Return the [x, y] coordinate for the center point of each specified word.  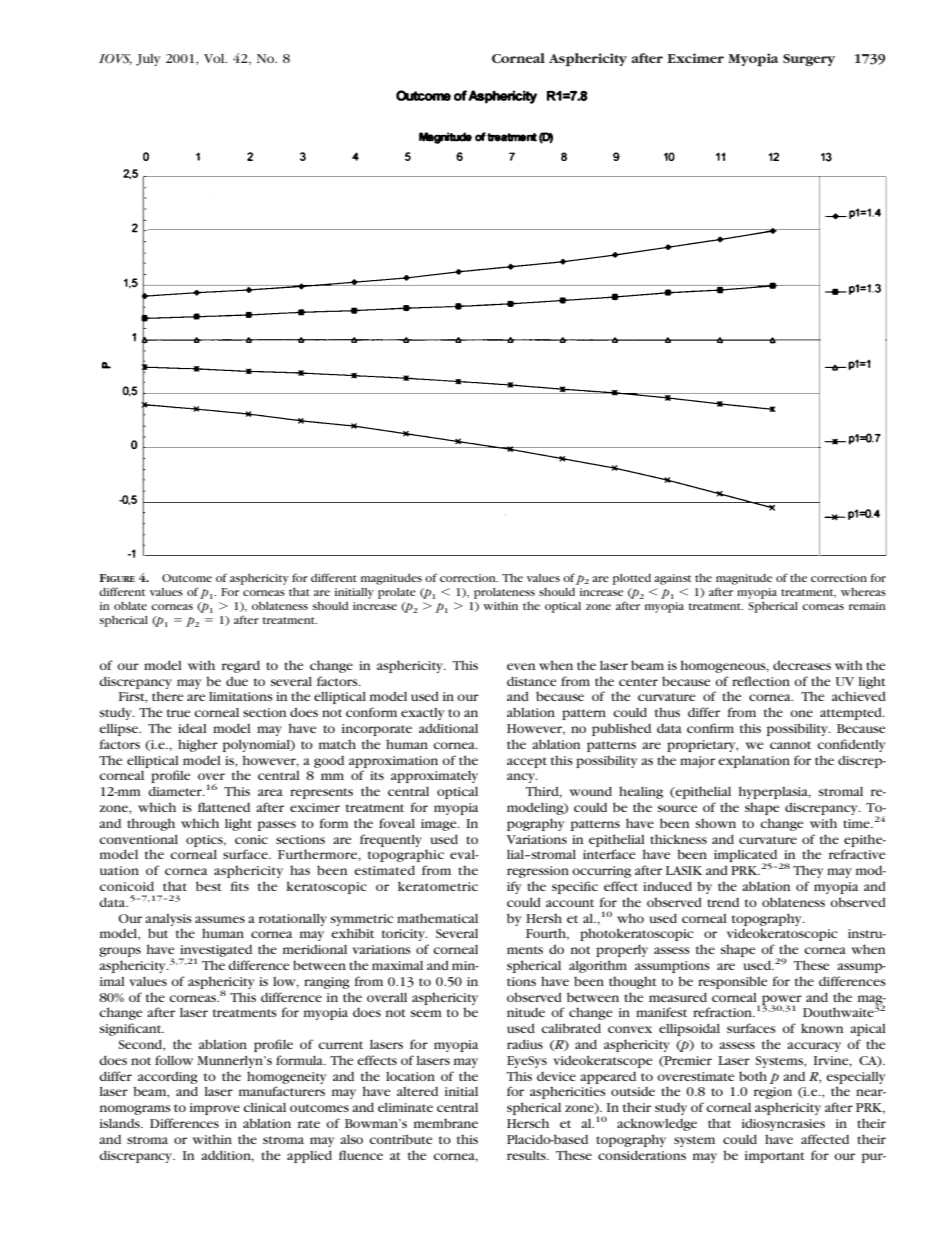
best [208, 886]
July [148, 60]
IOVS [115, 59]
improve [215, 1109]
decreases [802, 665]
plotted [631, 579]
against [672, 579]
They [808, 871]
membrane [446, 1123]
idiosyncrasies [783, 1124]
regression [538, 872]
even [521, 666]
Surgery [809, 60]
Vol [215, 58]
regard [241, 666]
